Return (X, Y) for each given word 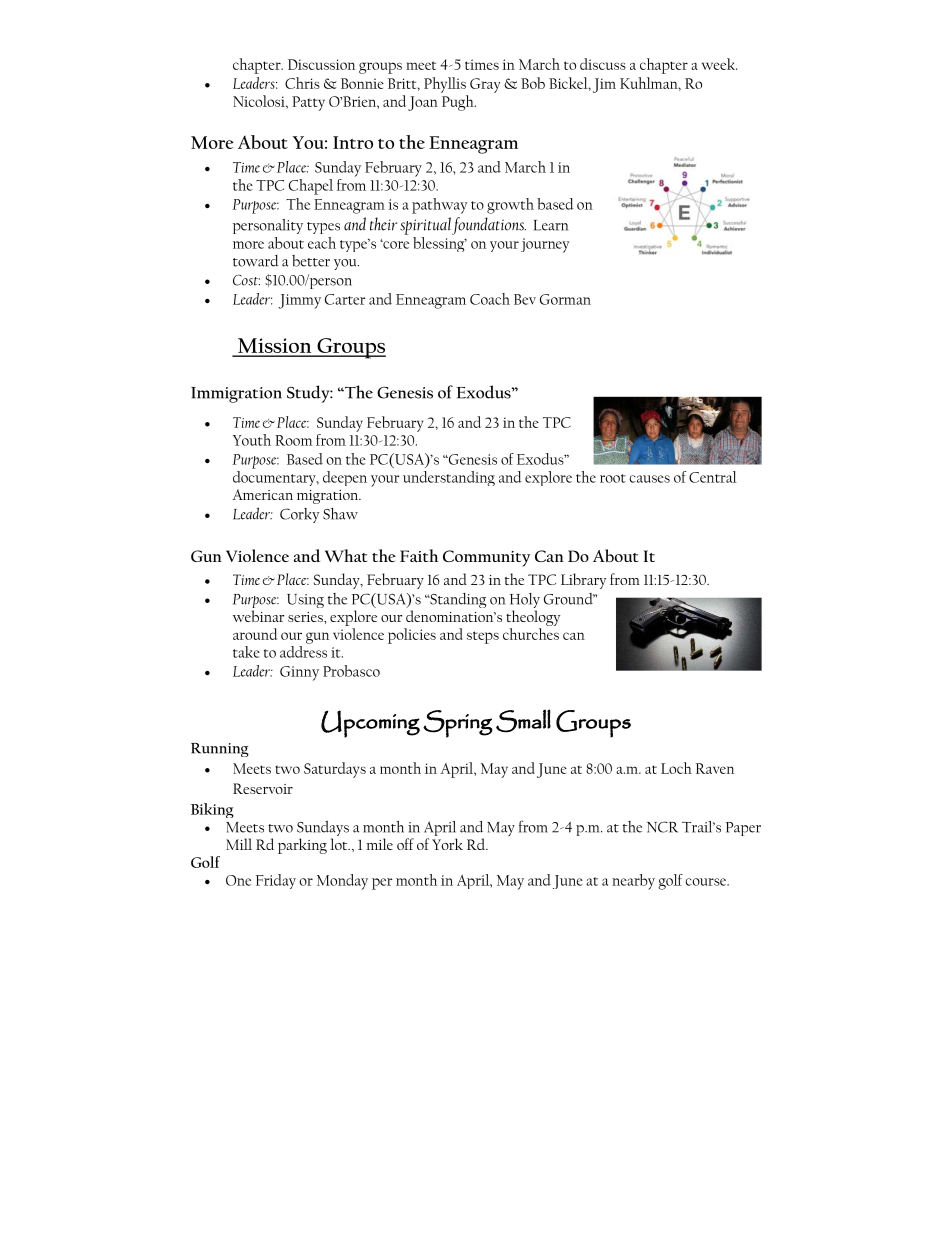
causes (649, 479)
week (719, 64)
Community (486, 558)
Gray (485, 85)
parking (302, 846)
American (263, 494)
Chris (302, 83)
